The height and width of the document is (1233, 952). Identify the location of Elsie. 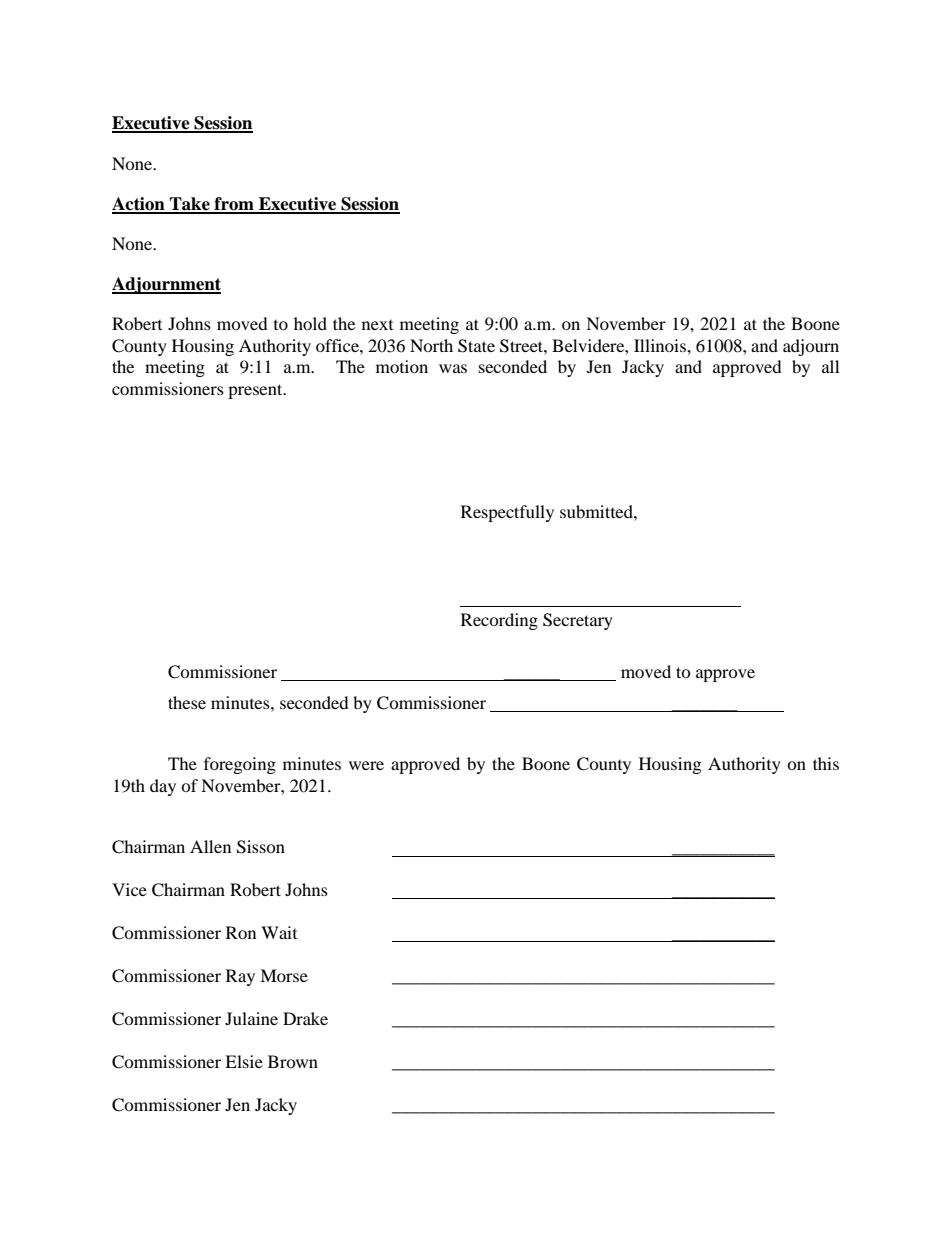
(244, 1061).
